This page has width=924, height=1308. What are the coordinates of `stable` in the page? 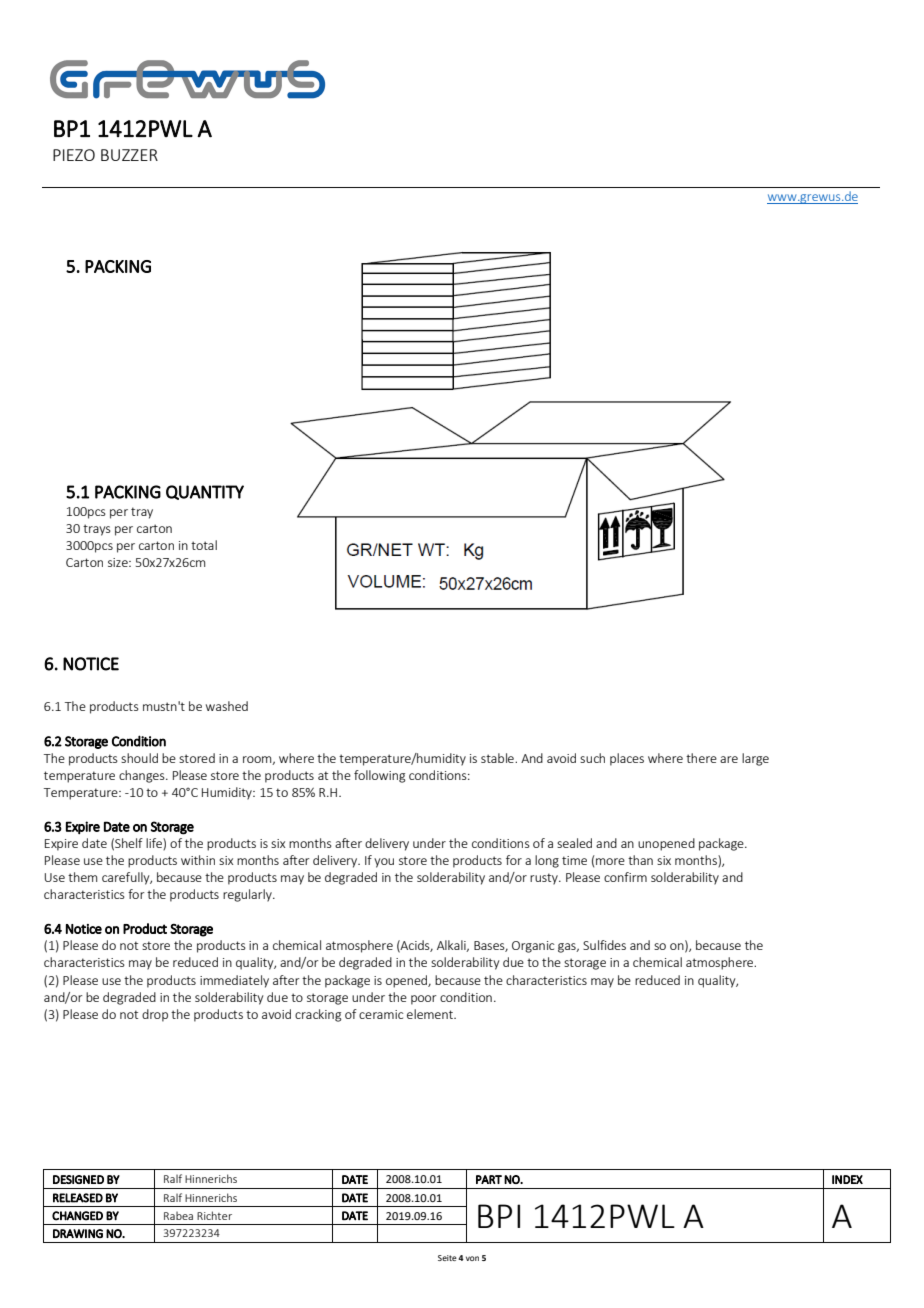 It's located at (498, 758).
